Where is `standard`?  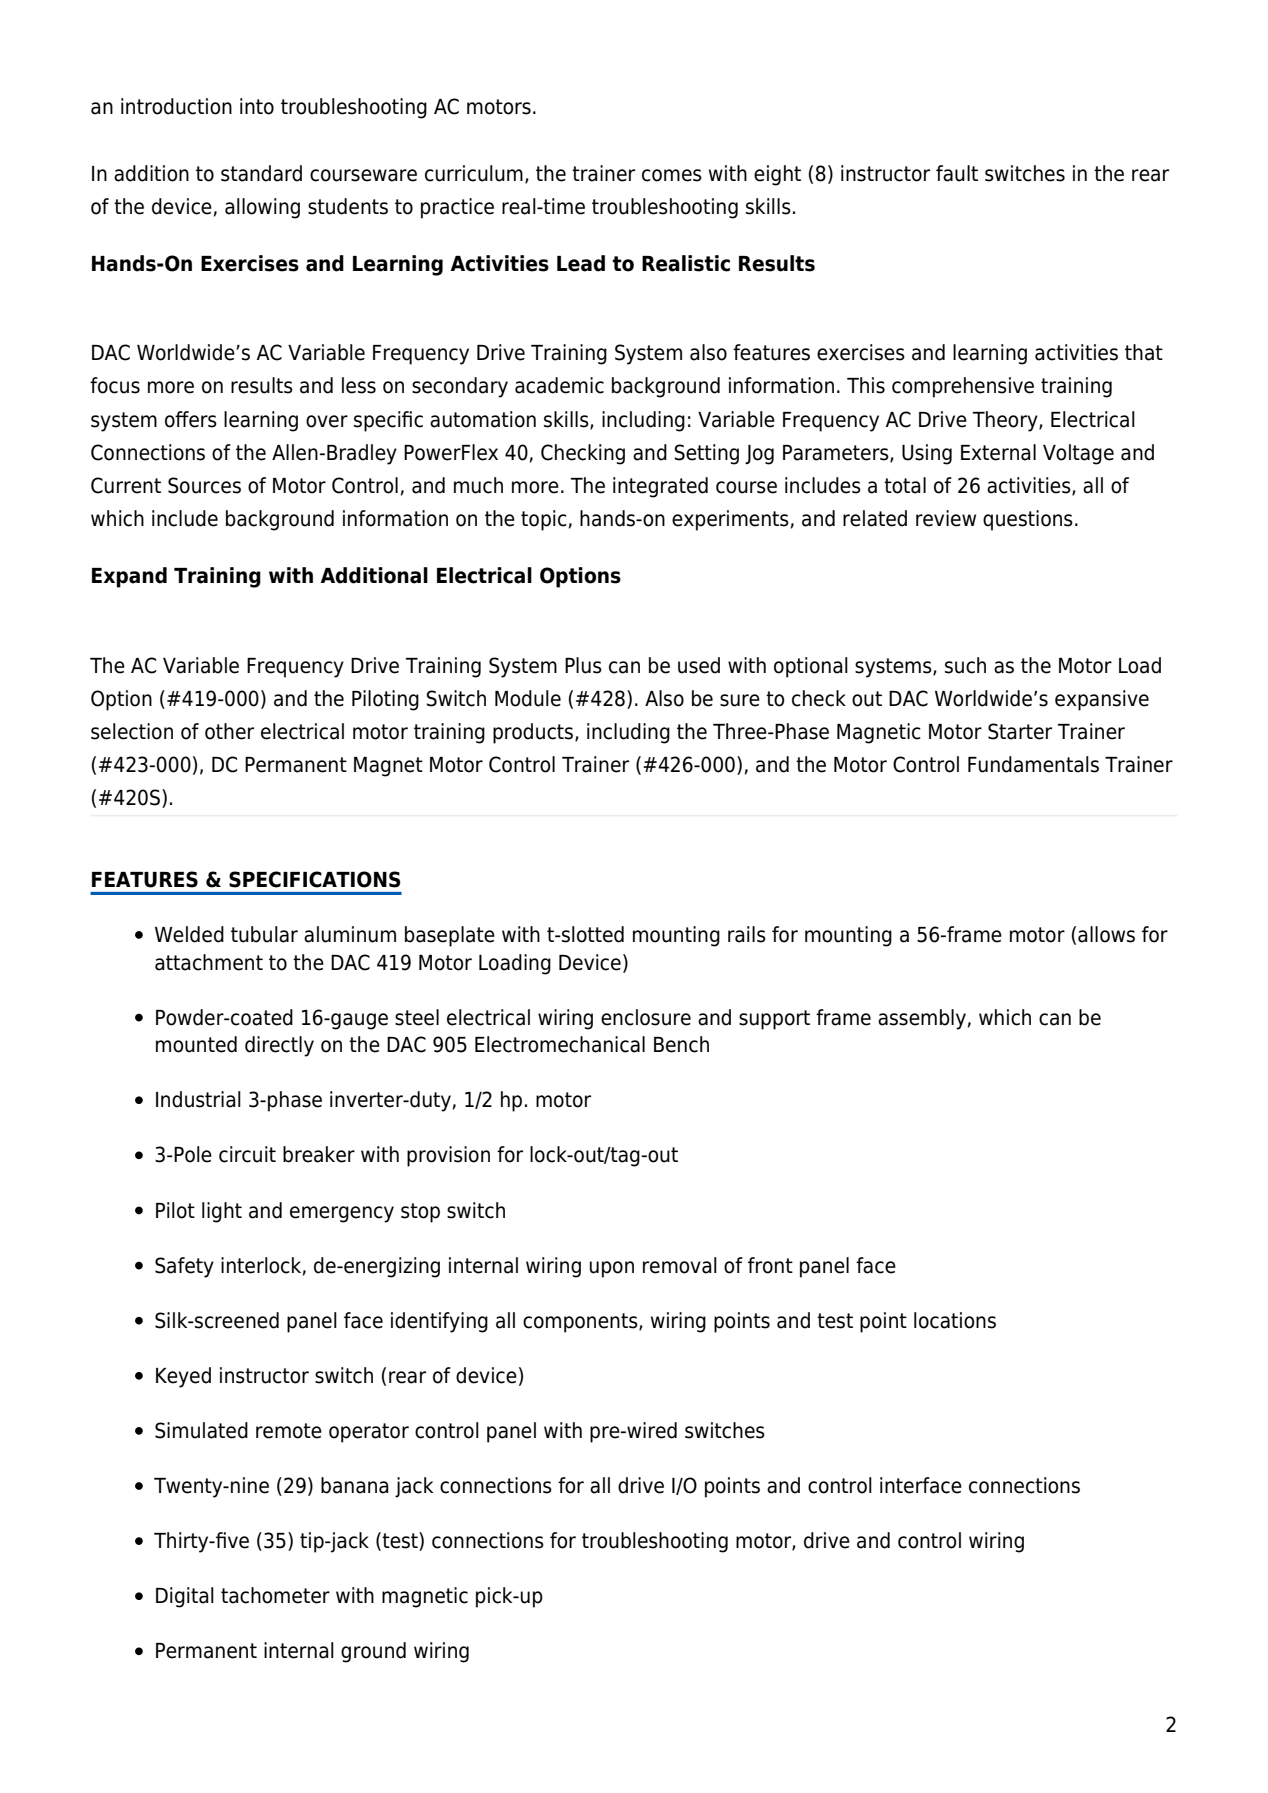
standard is located at coordinates (261, 173).
